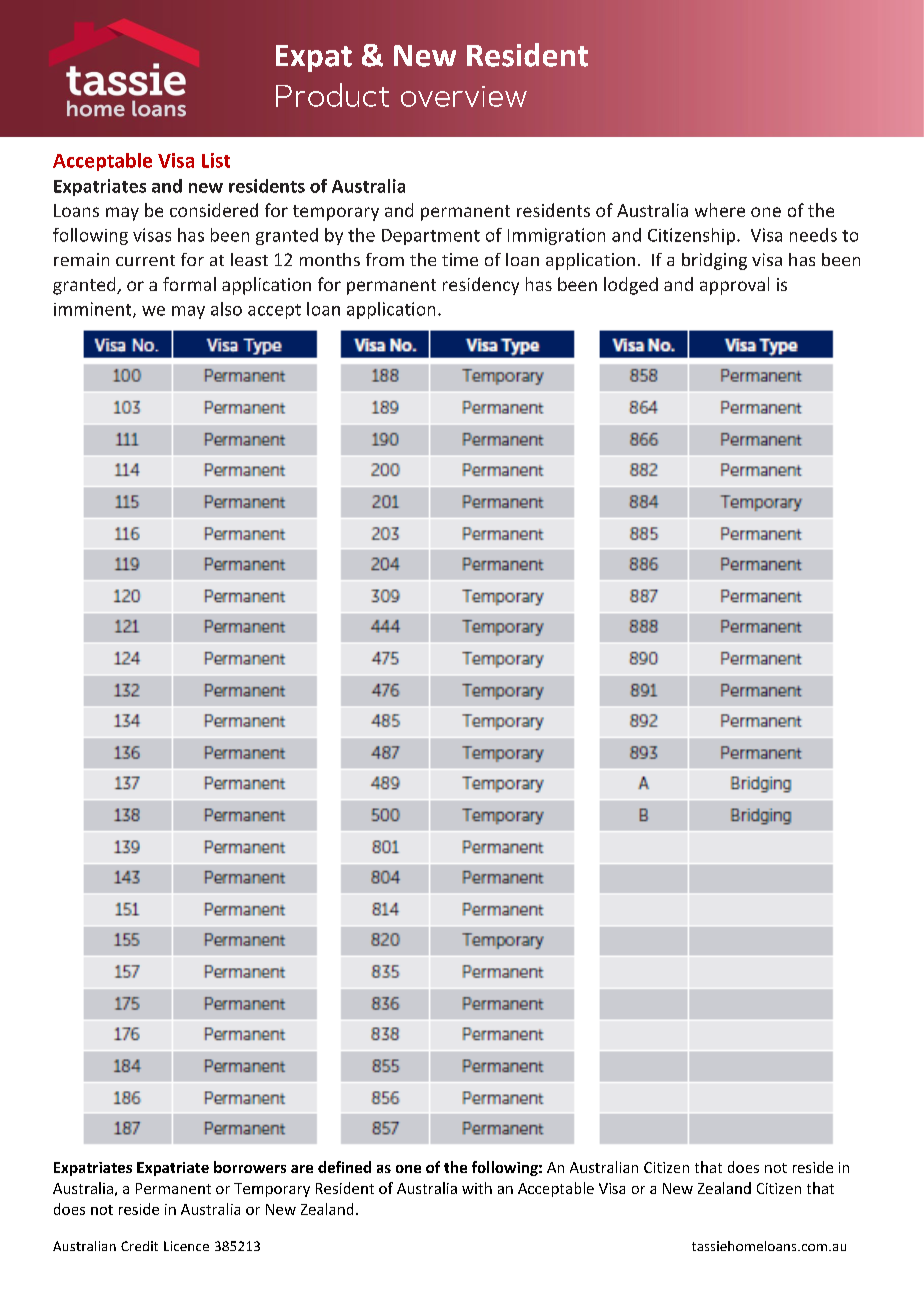 The image size is (924, 1307). Describe the element at coordinates (186, 1246) in the screenshot. I see `Licence` at that location.
